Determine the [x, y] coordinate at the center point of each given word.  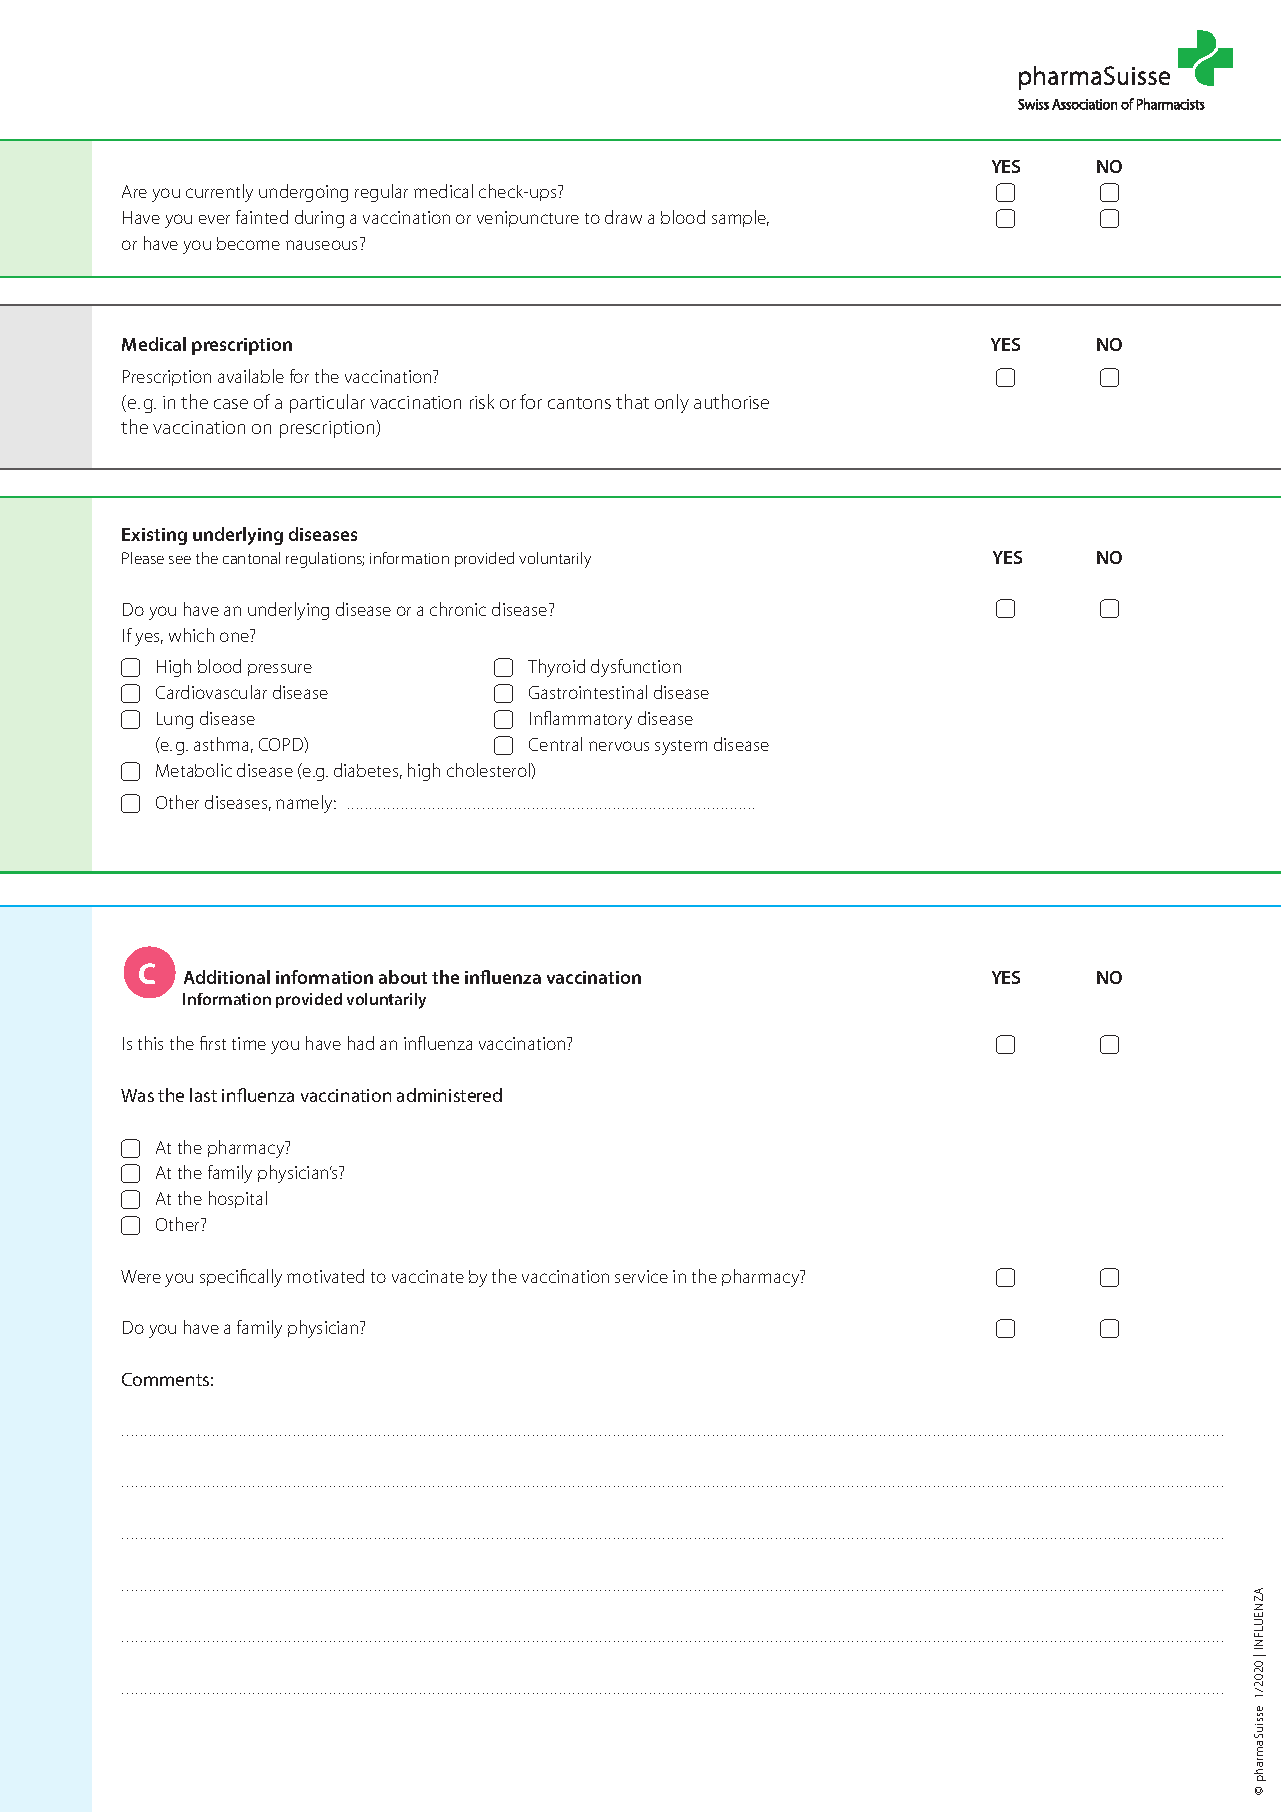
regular [381, 193]
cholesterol [489, 770]
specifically [241, 1278]
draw [623, 217]
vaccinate [428, 1276]
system [681, 747]
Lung [175, 720]
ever [214, 219]
